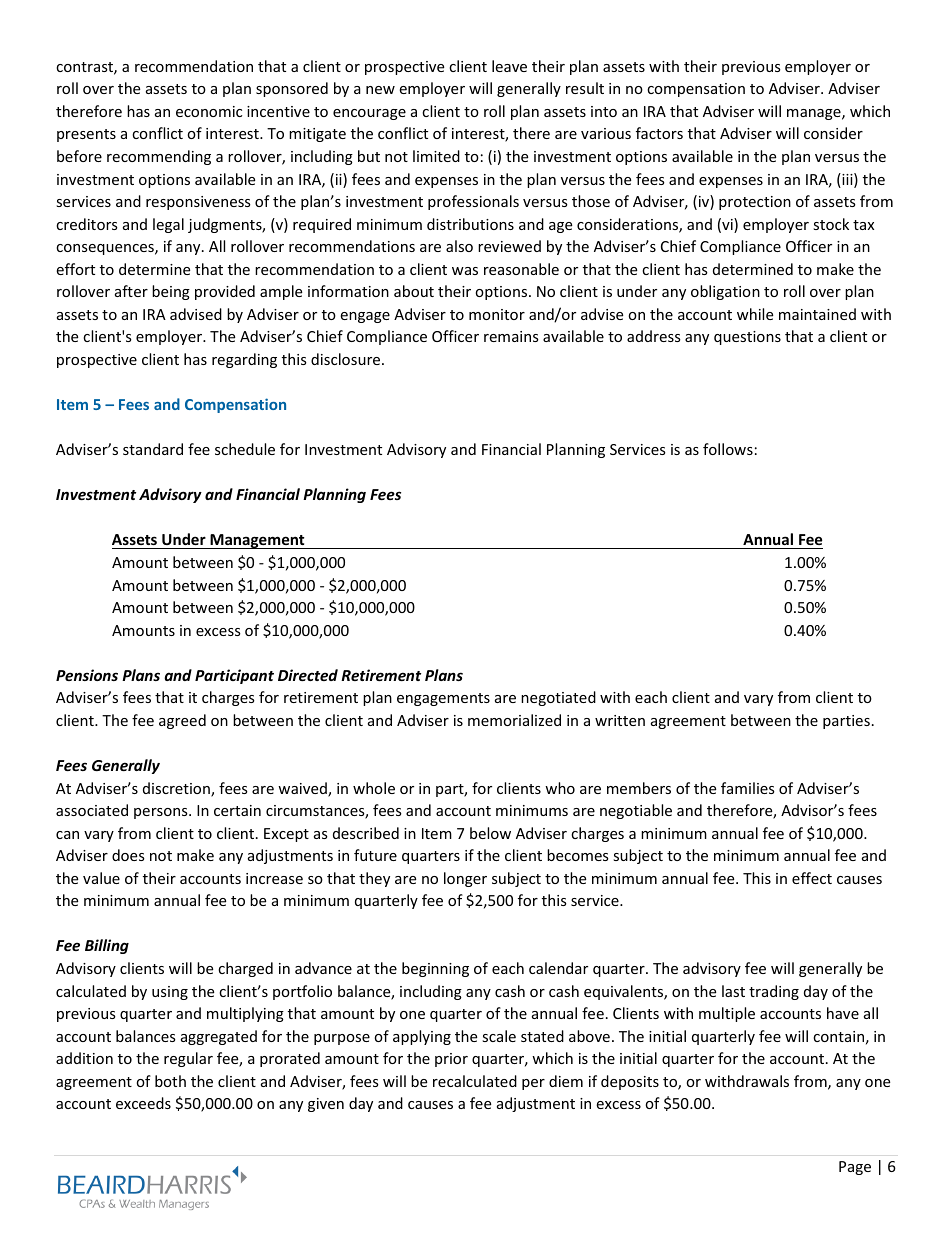 The image size is (952, 1233). I want to click on families, so click(748, 788).
